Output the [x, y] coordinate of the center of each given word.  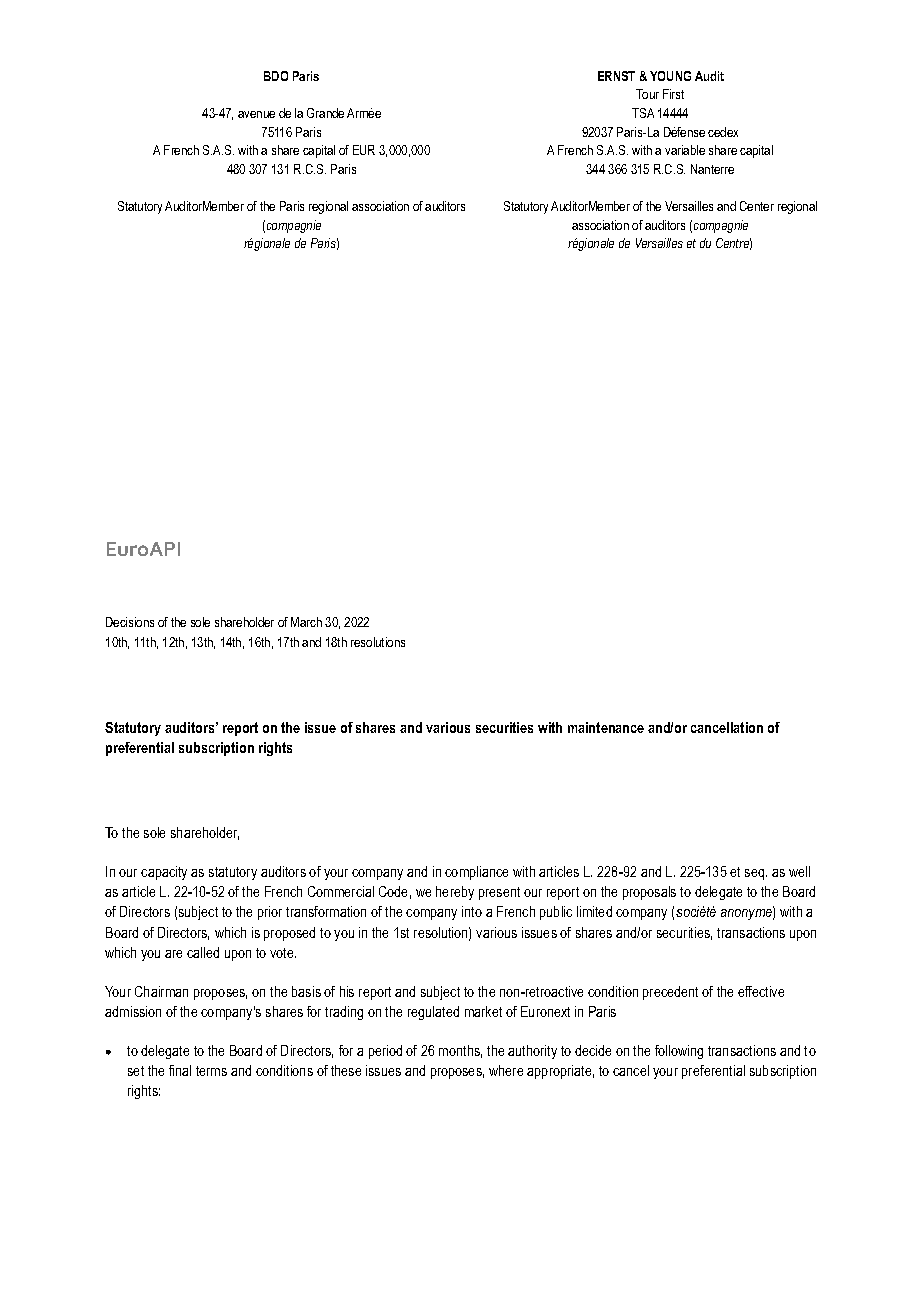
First [673, 94]
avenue [256, 114]
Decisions [130, 622]
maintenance [606, 727]
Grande [325, 113]
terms [211, 1071]
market [483, 1011]
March [306, 622]
